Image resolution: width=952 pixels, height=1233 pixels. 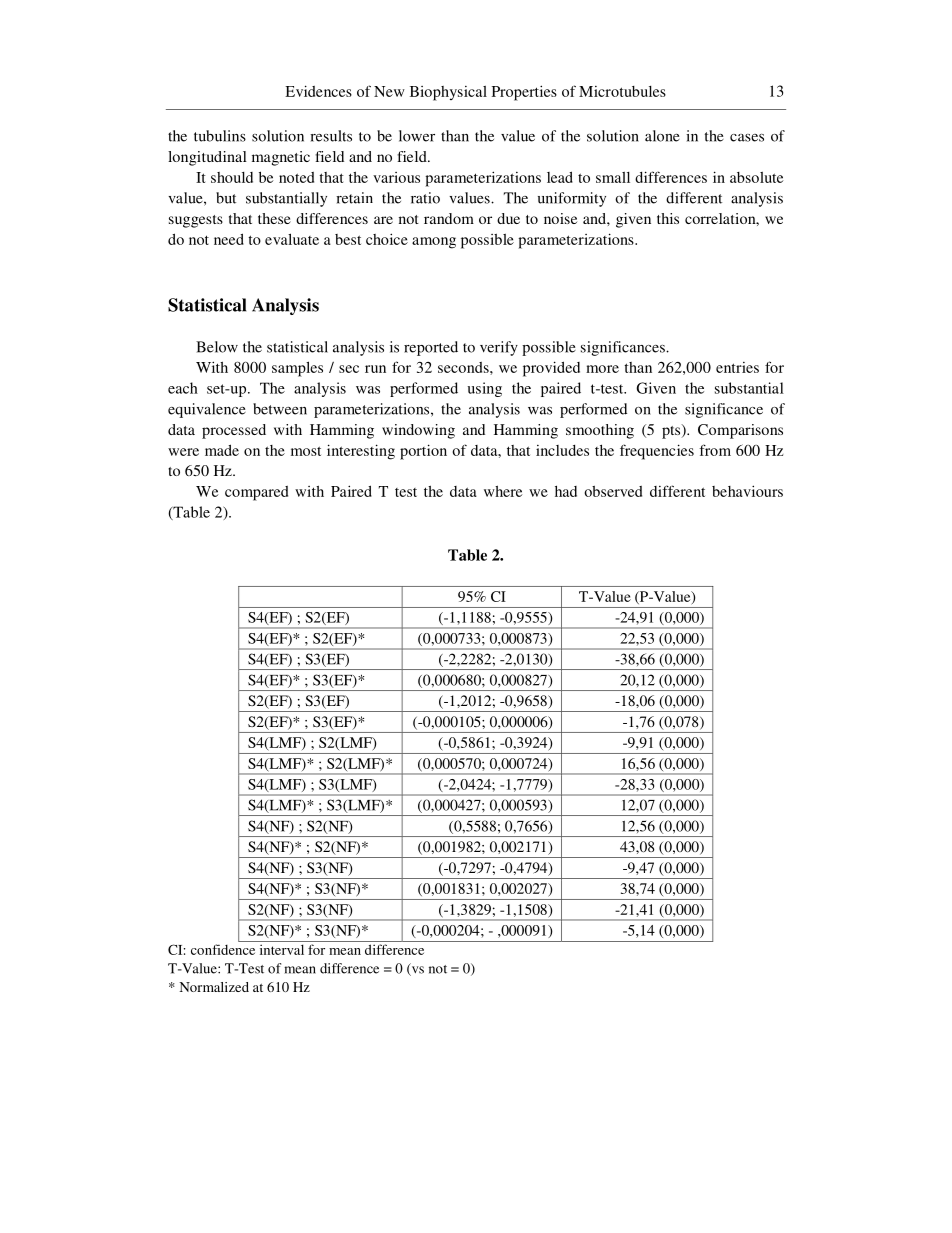 What do you see at coordinates (217, 347) in the image?
I see `Below` at bounding box center [217, 347].
